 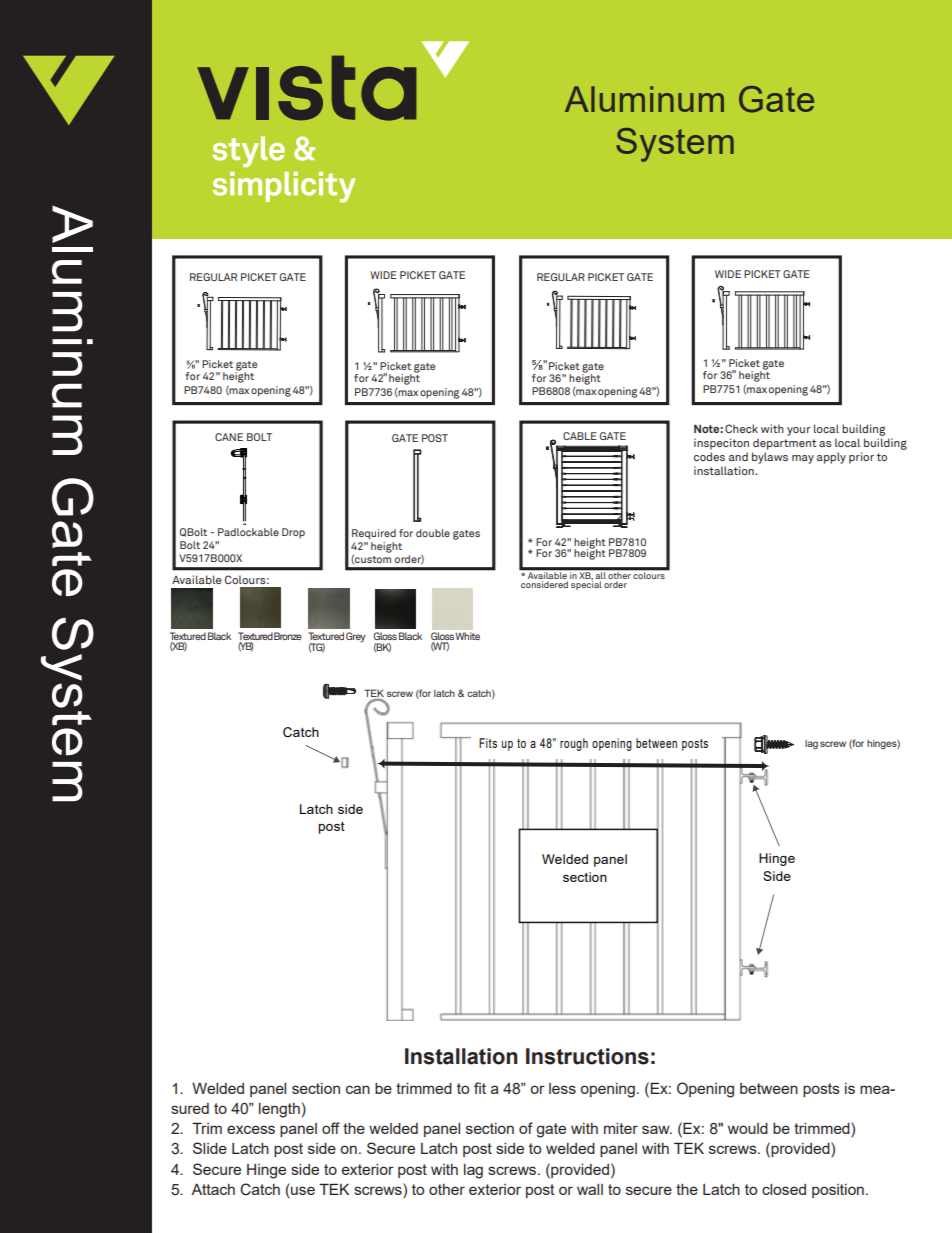 I want to click on Bronze, so click(x=288, y=636).
